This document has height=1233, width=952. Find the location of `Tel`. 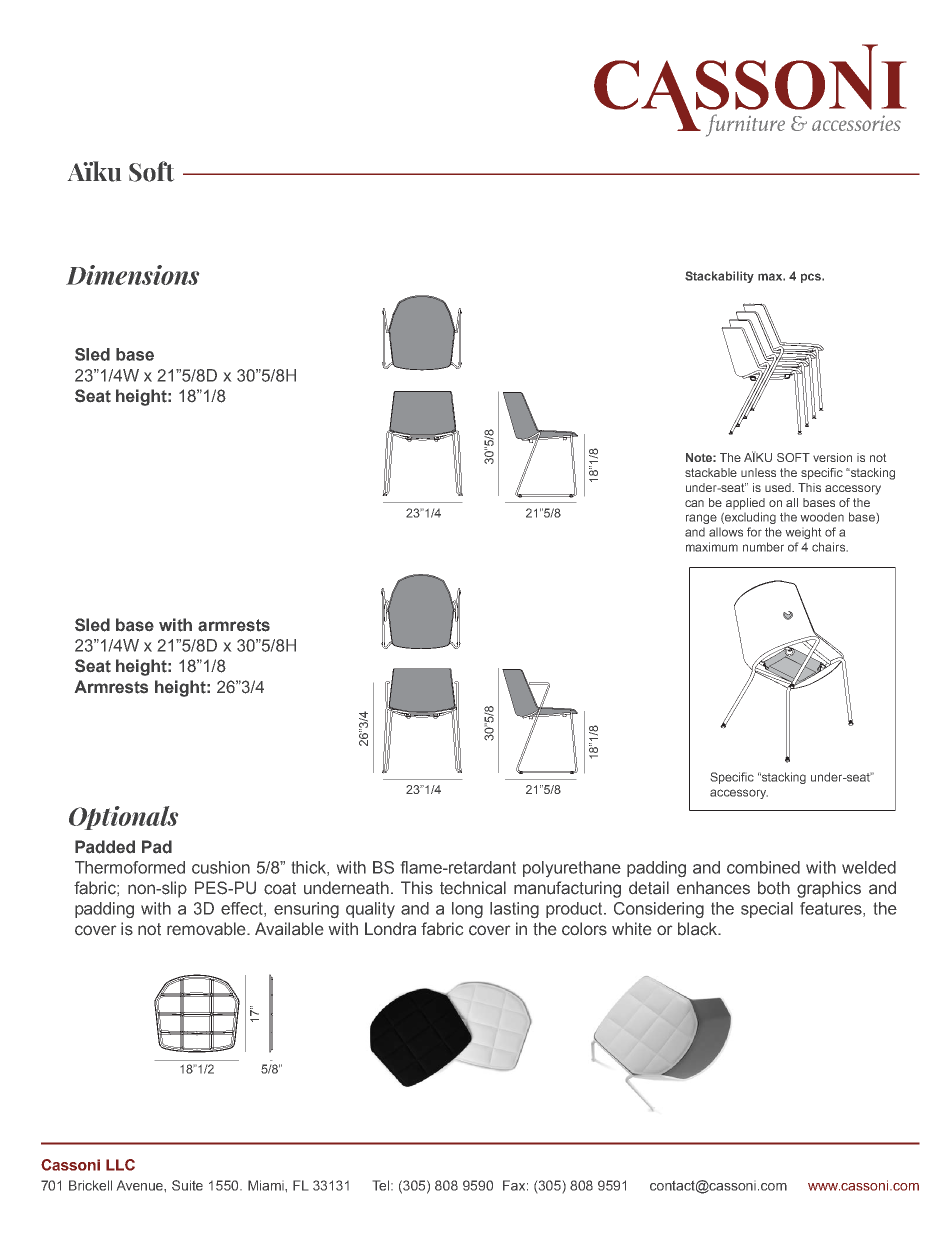

Tel is located at coordinates (382, 1185).
